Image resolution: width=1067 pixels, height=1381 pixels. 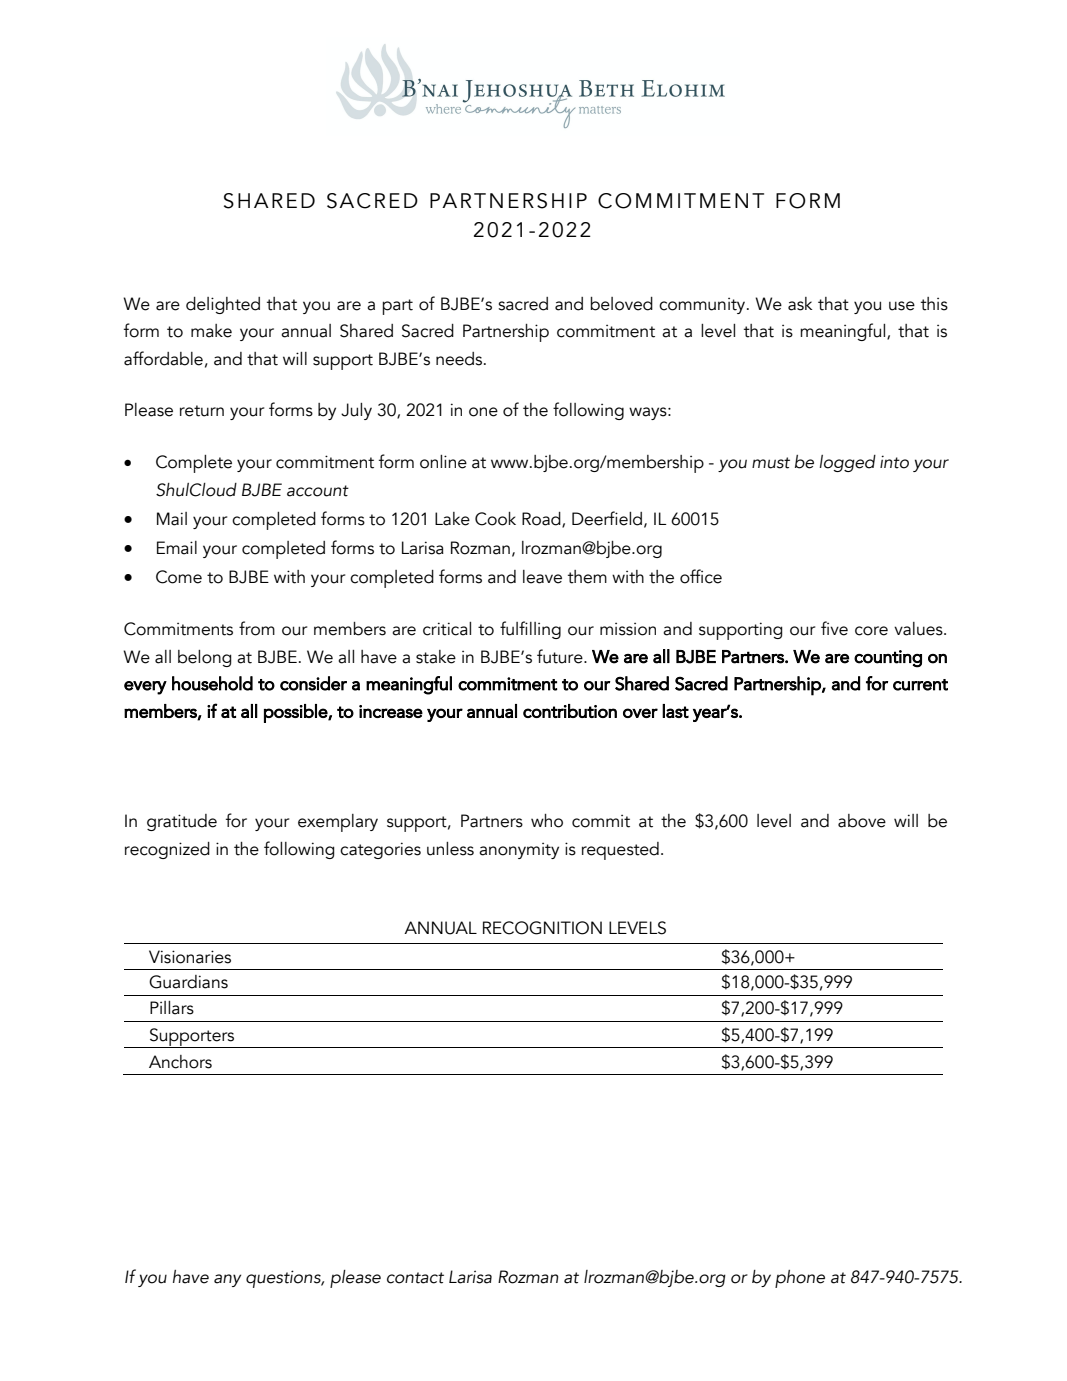 I want to click on RECOGNITION, so click(x=542, y=928).
